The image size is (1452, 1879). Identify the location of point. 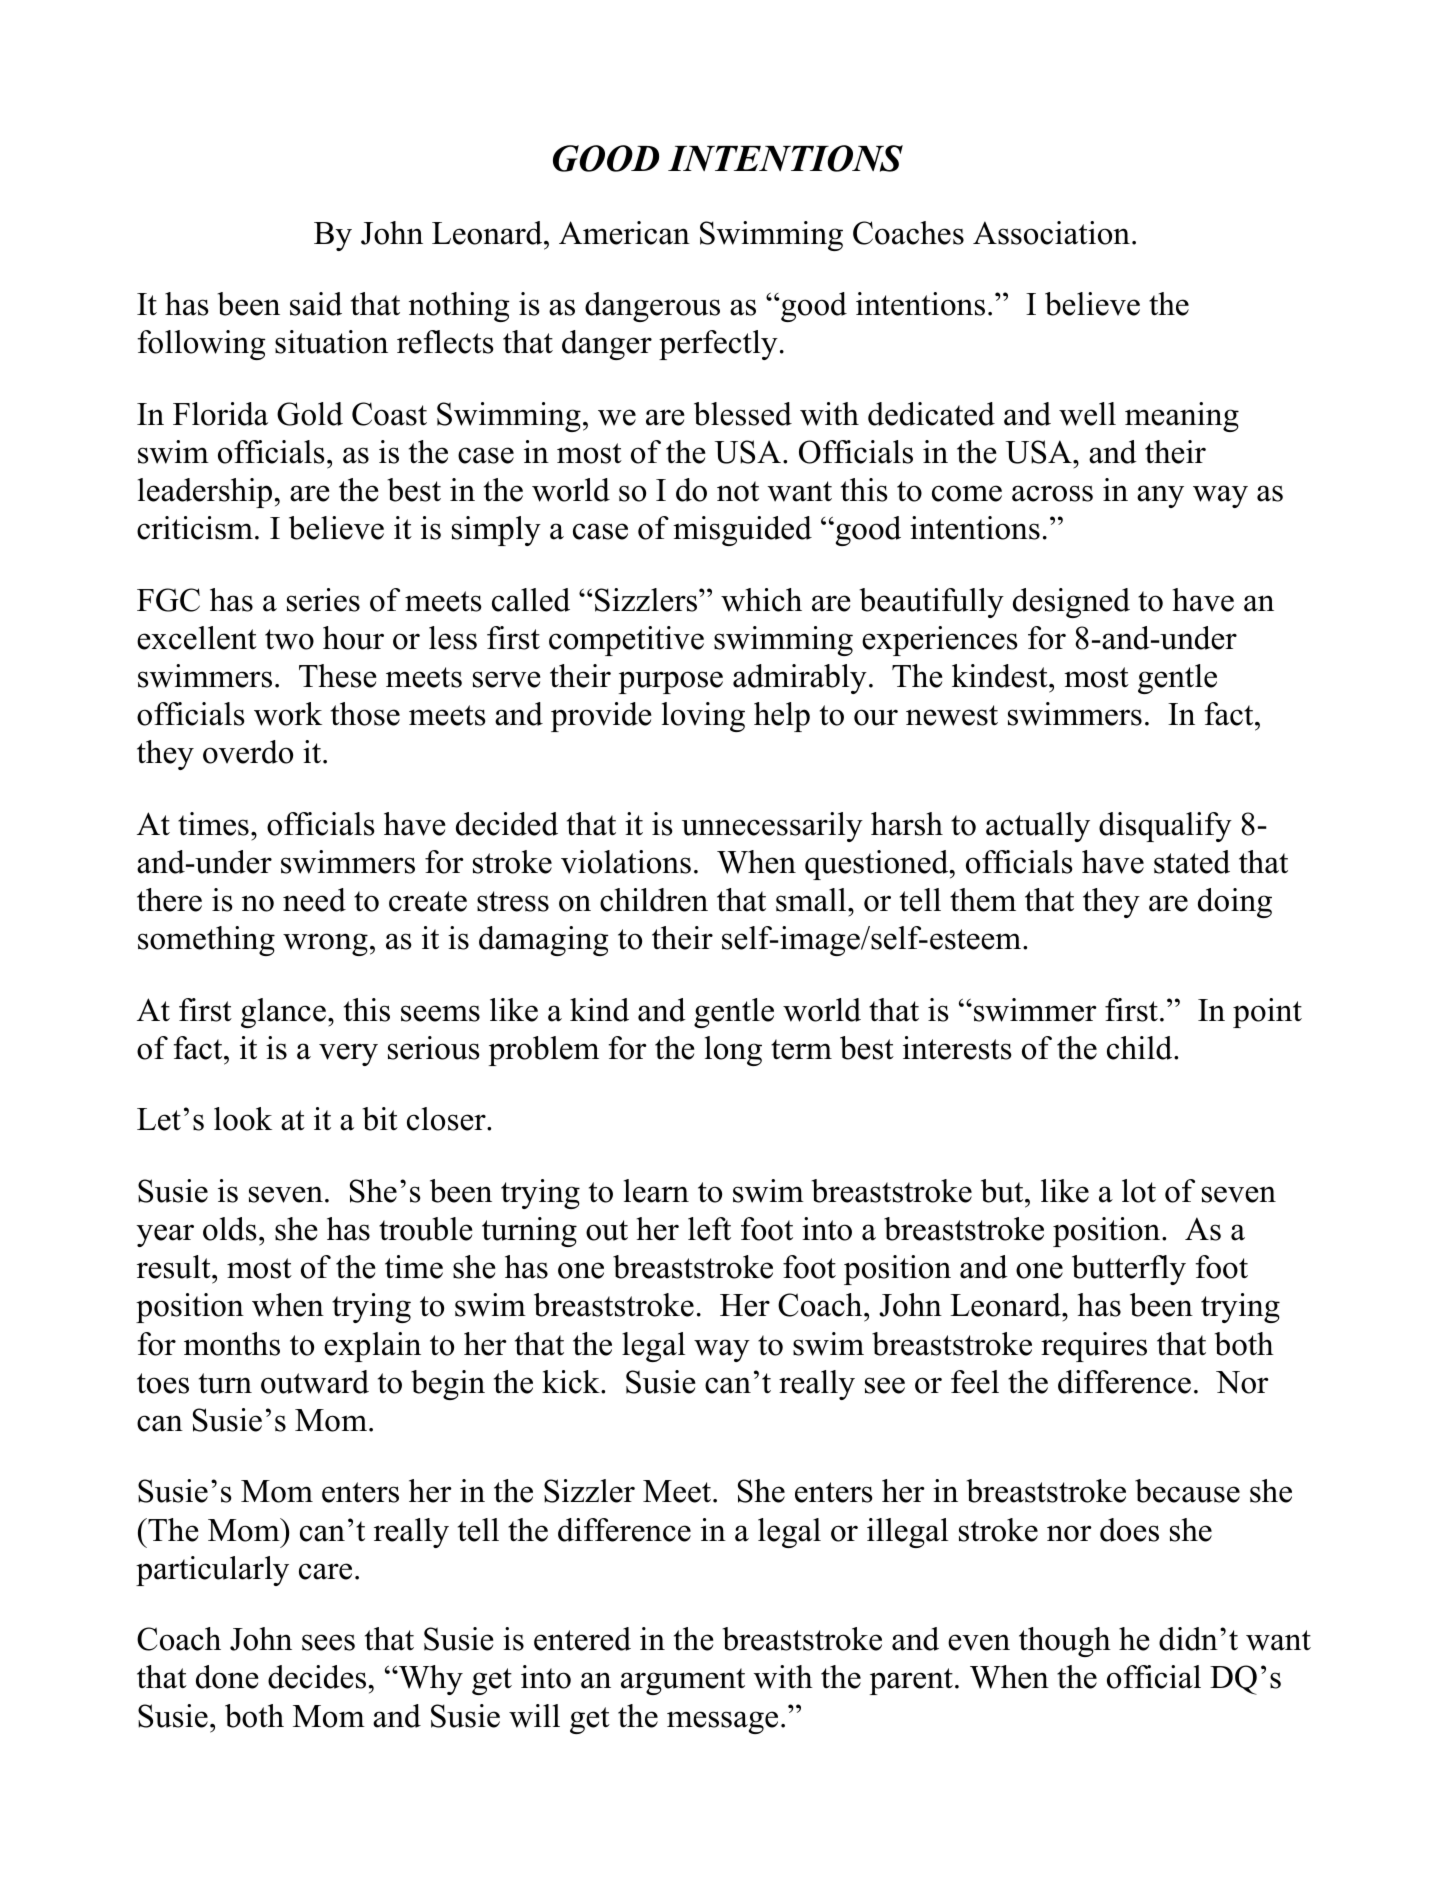
(1267, 1013).
